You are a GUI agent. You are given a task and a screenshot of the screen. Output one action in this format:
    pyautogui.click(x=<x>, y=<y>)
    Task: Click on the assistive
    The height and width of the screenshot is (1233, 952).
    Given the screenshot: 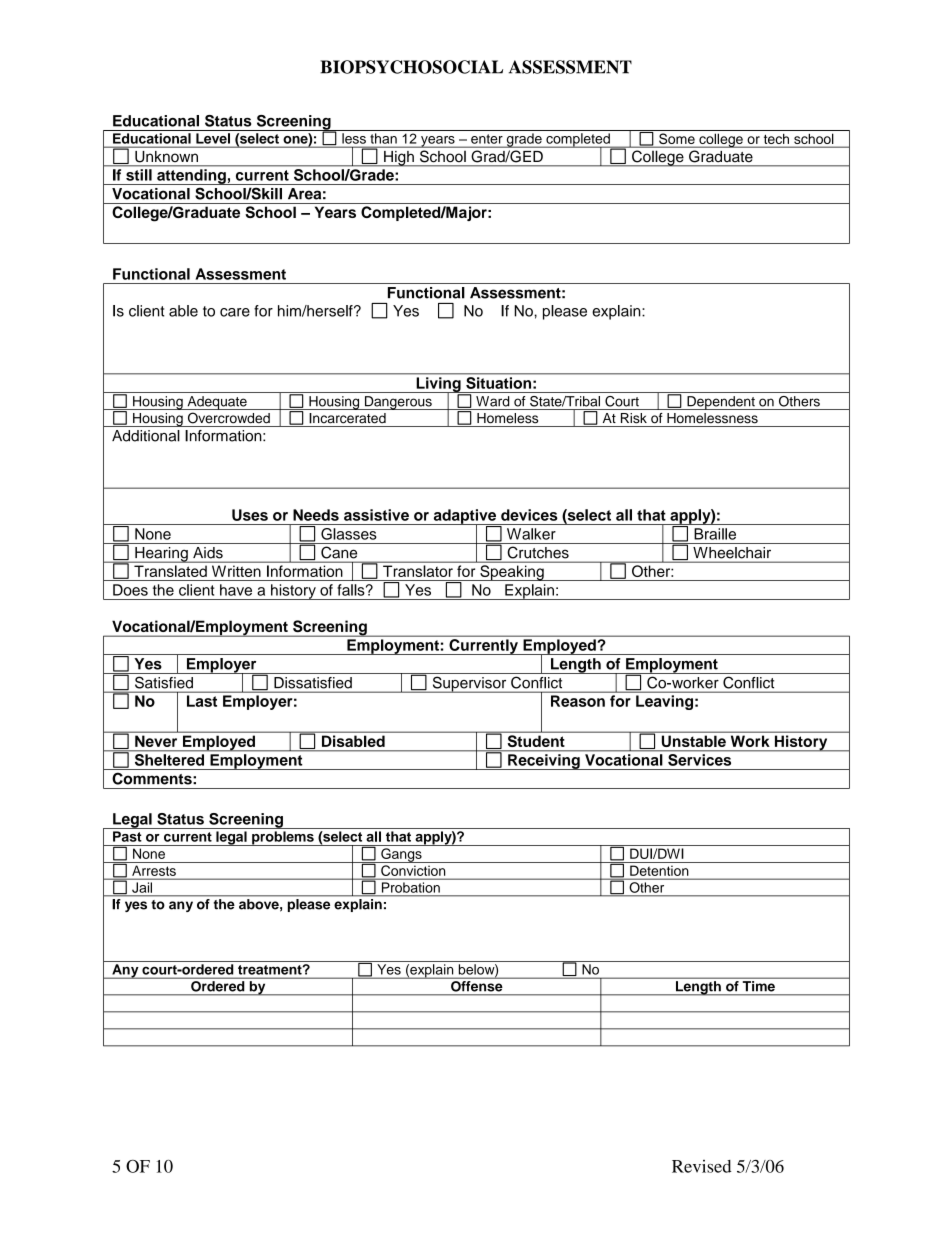 What is the action you would take?
    pyautogui.click(x=376, y=515)
